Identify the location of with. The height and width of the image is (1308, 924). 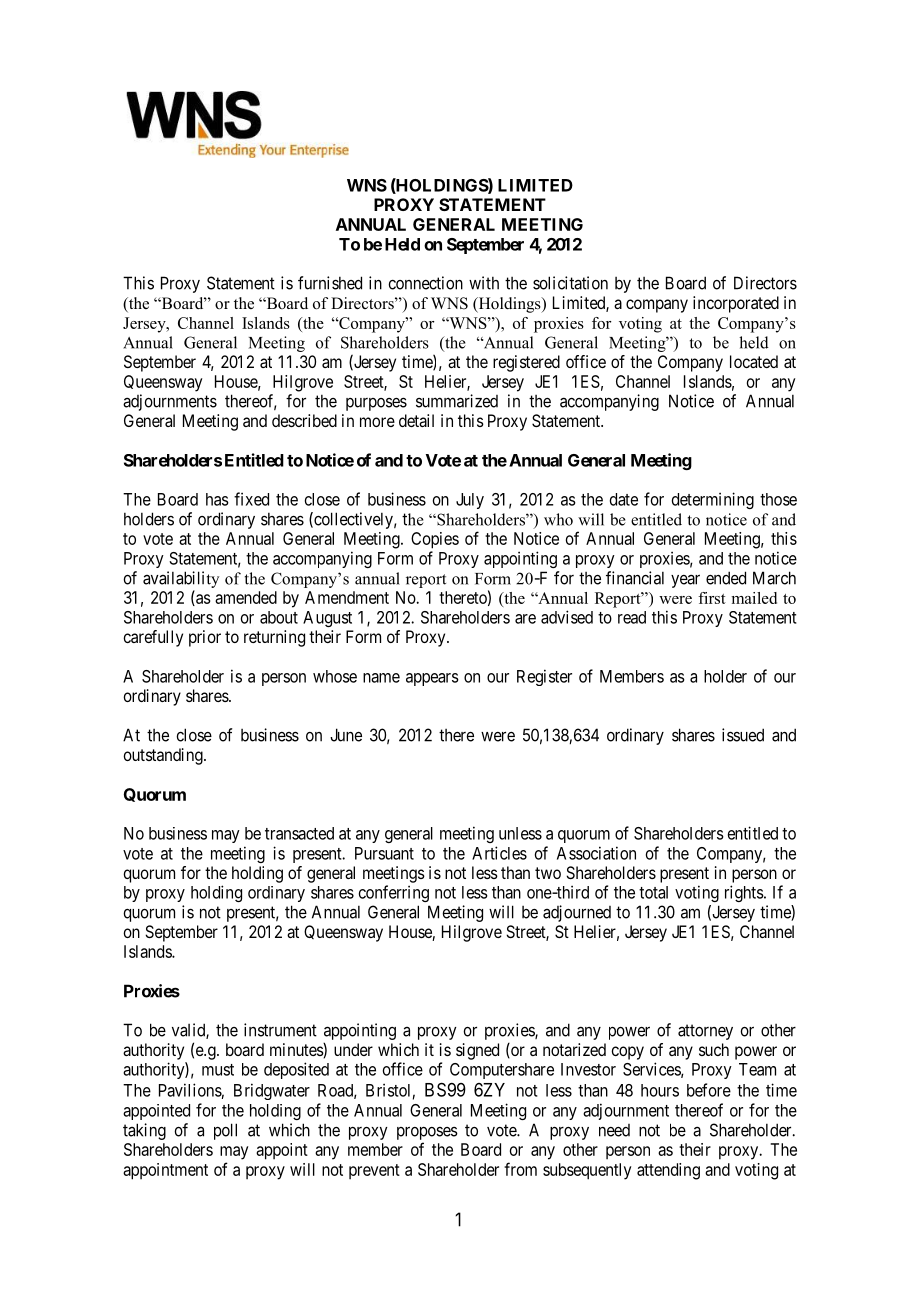
(484, 283).
